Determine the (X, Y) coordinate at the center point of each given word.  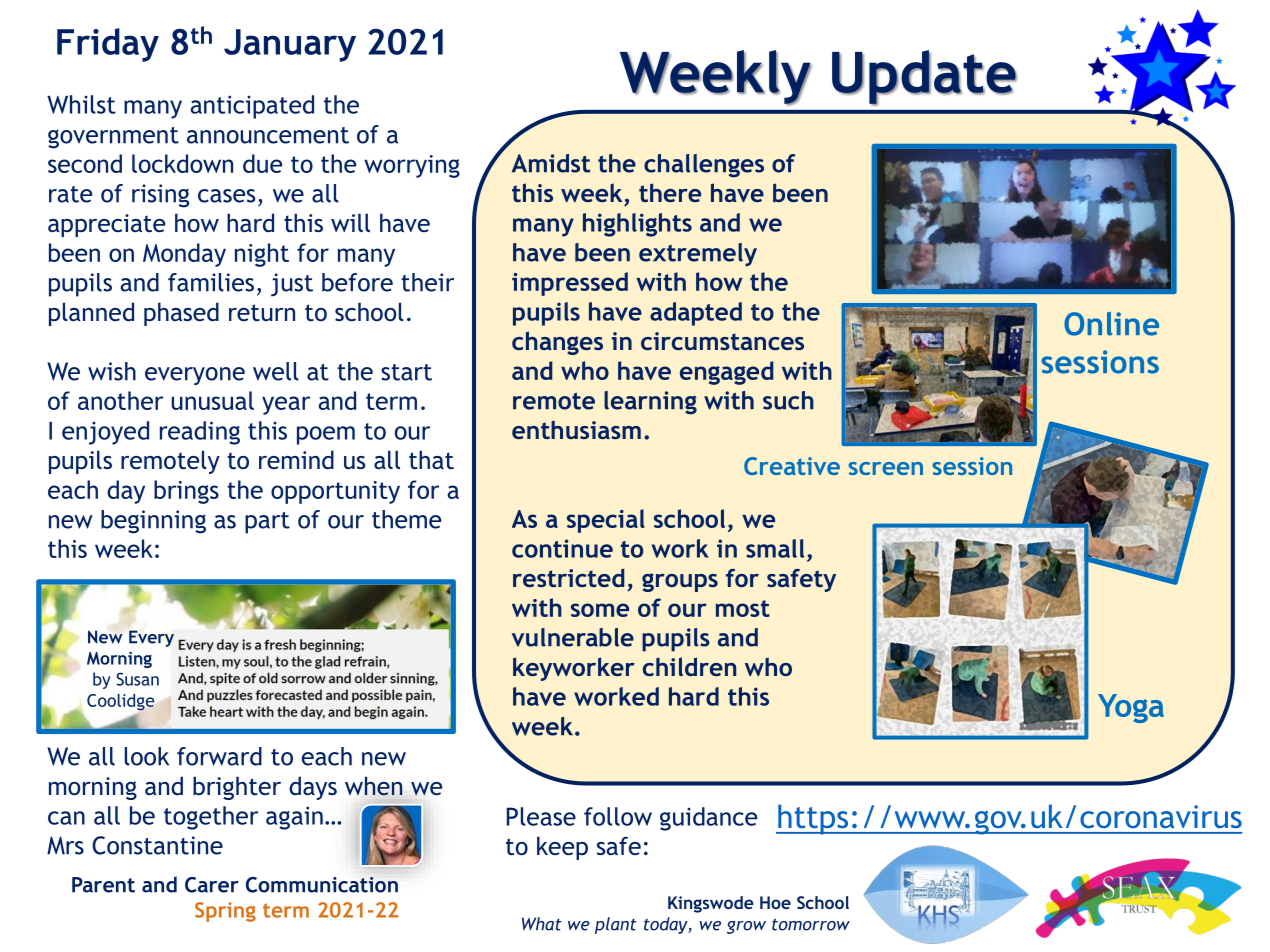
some (600, 610)
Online (1111, 324)
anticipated (252, 107)
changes (557, 343)
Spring (225, 912)
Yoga (1131, 708)
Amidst (551, 163)
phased (181, 314)
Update (924, 78)
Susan (137, 679)
